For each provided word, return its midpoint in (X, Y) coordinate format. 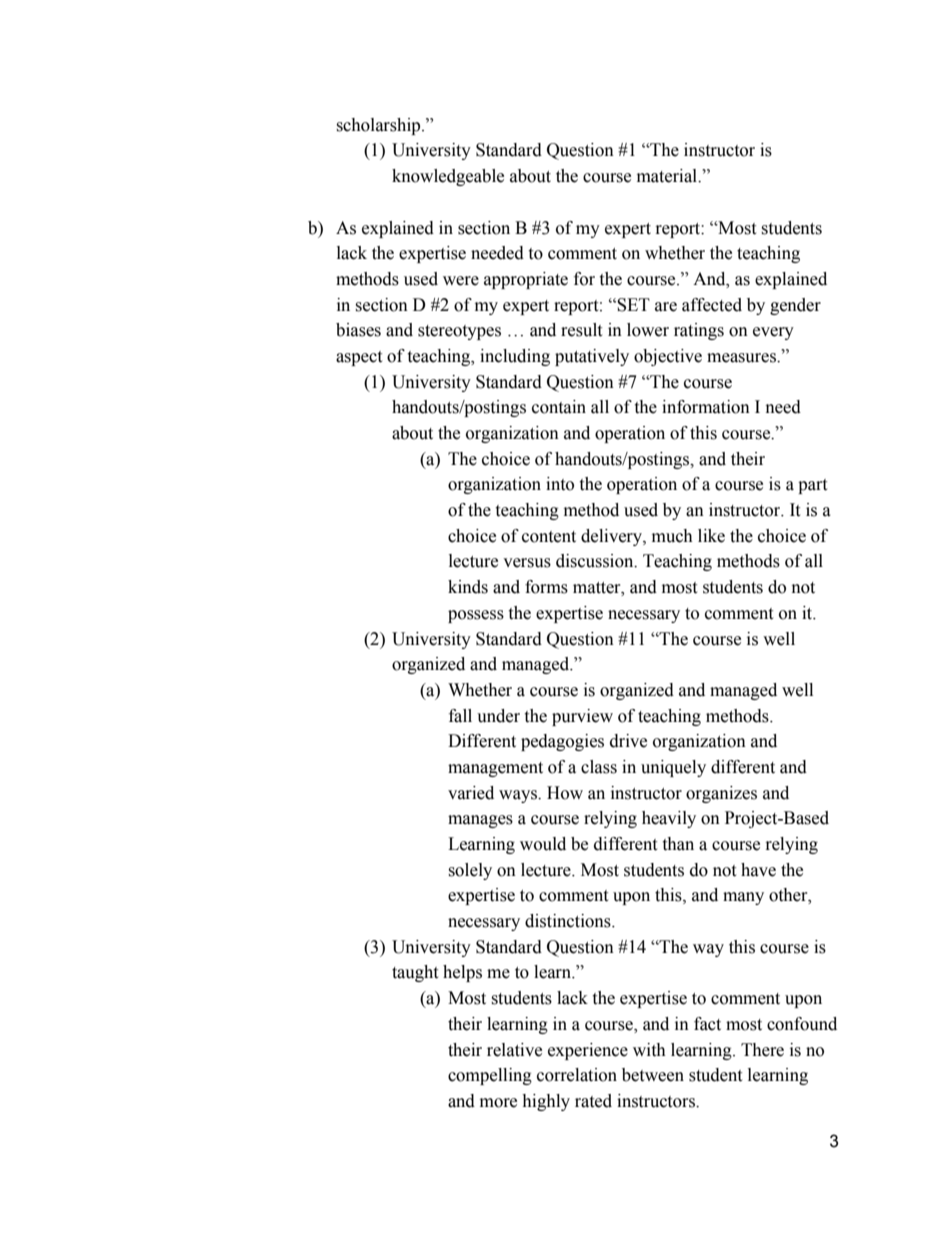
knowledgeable (448, 177)
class (599, 767)
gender (795, 306)
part (812, 486)
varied (471, 793)
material (668, 176)
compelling (490, 1076)
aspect (359, 358)
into (560, 484)
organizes (721, 794)
